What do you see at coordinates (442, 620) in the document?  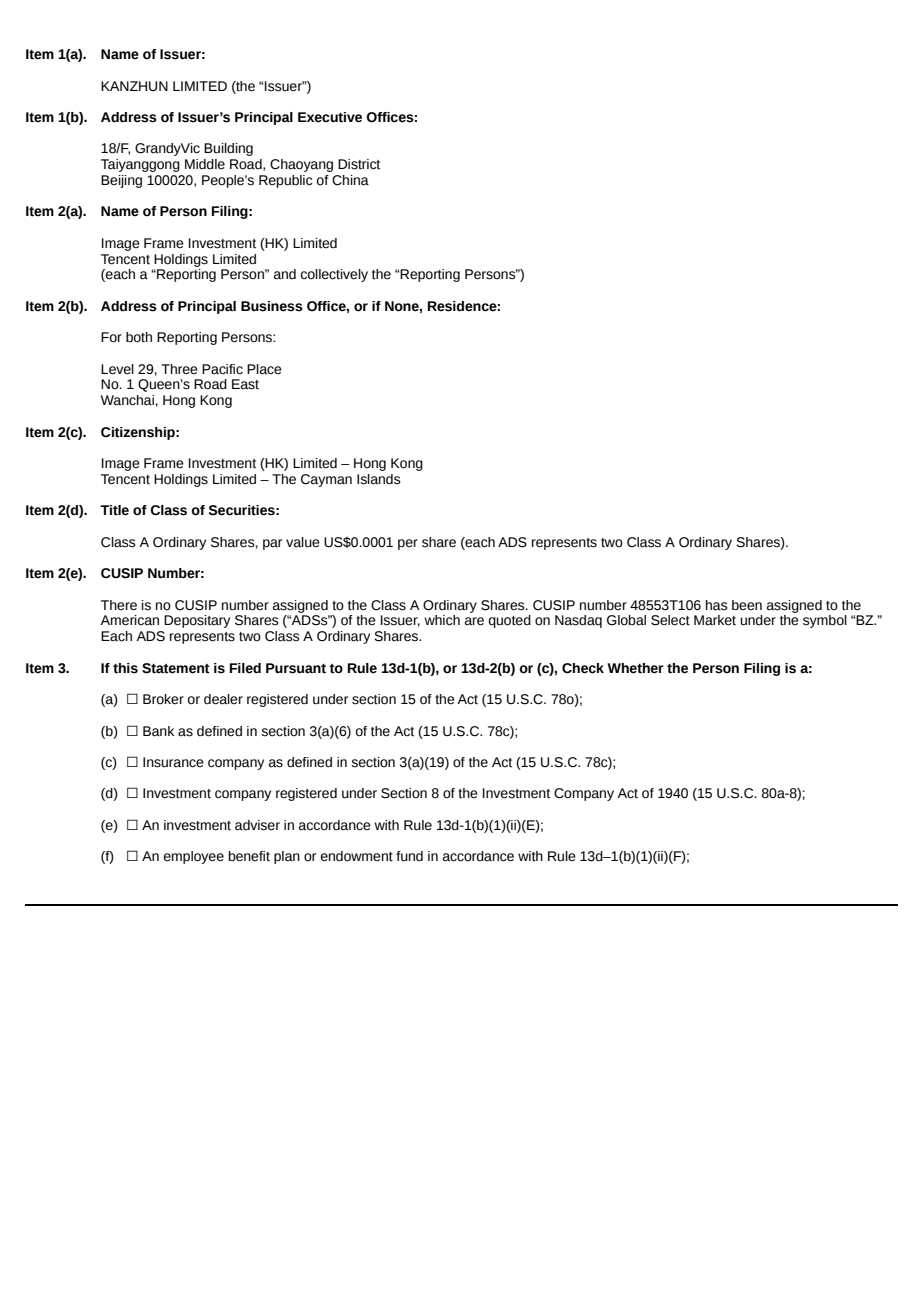 I see `which` at bounding box center [442, 620].
